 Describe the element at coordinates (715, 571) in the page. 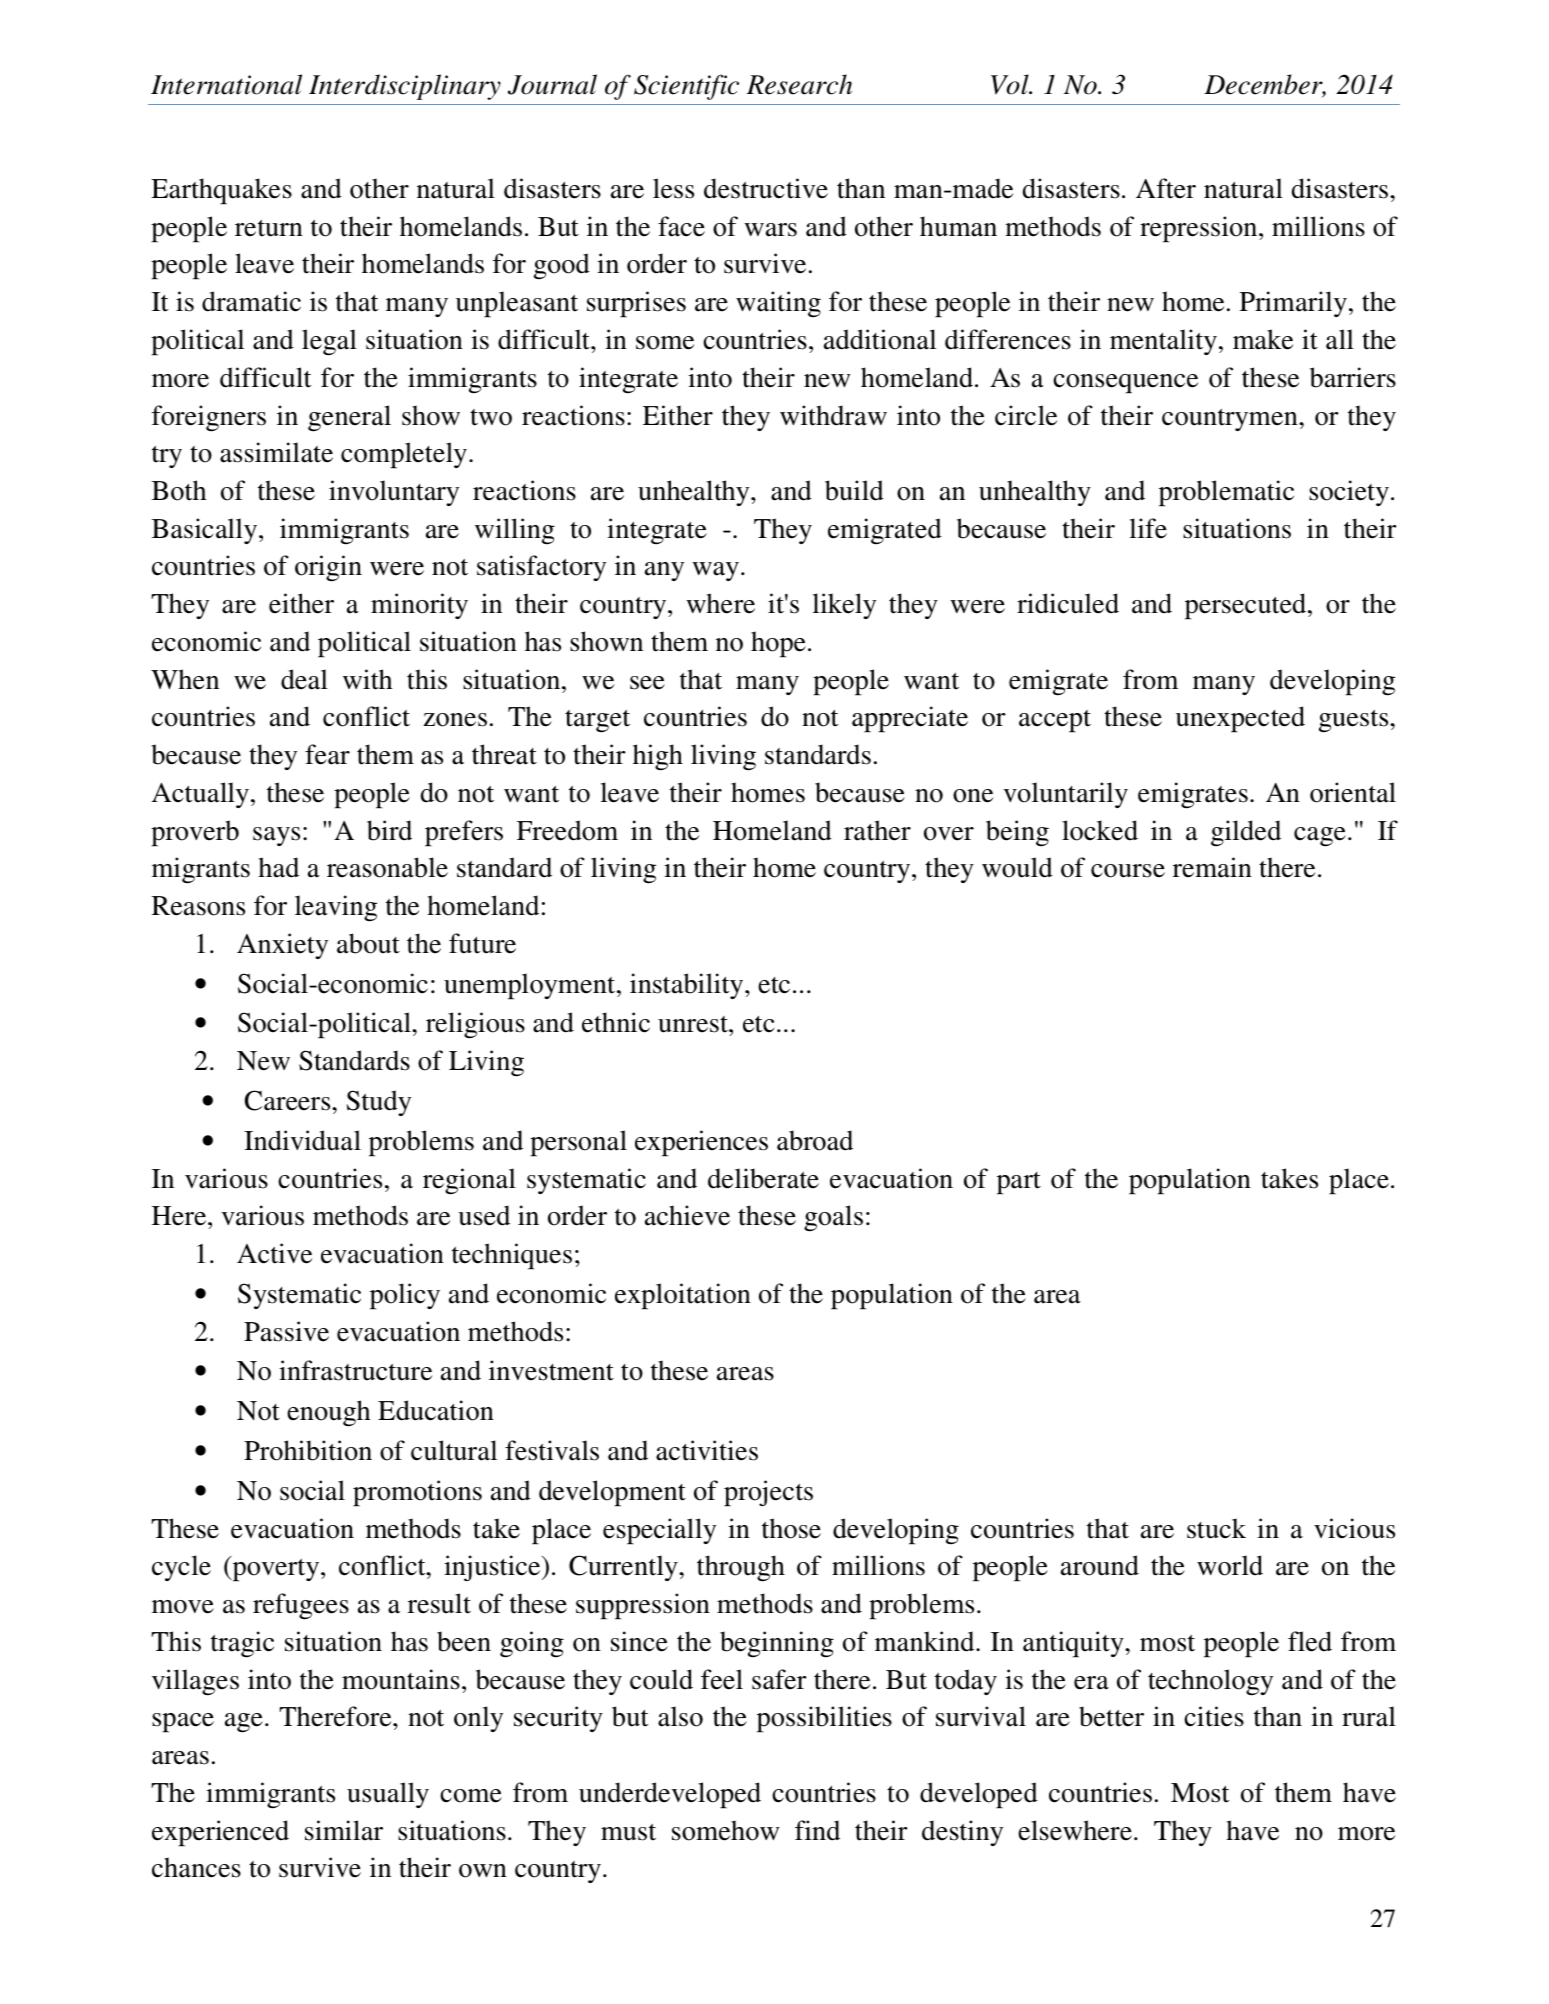

I see `way` at that location.
